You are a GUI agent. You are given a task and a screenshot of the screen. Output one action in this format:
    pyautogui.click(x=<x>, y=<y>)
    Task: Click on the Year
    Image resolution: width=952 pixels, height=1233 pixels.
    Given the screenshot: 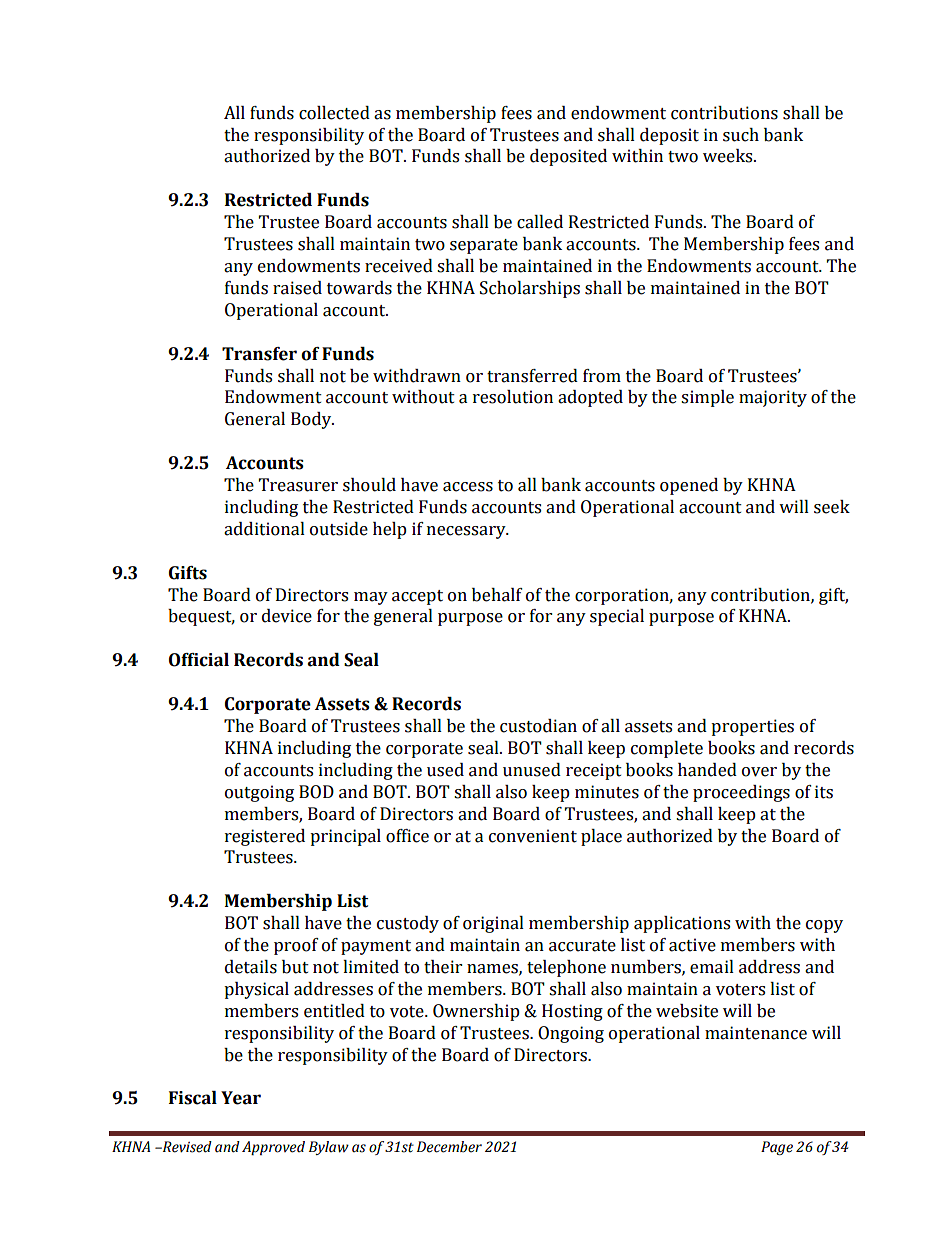 What is the action you would take?
    pyautogui.click(x=241, y=1098)
